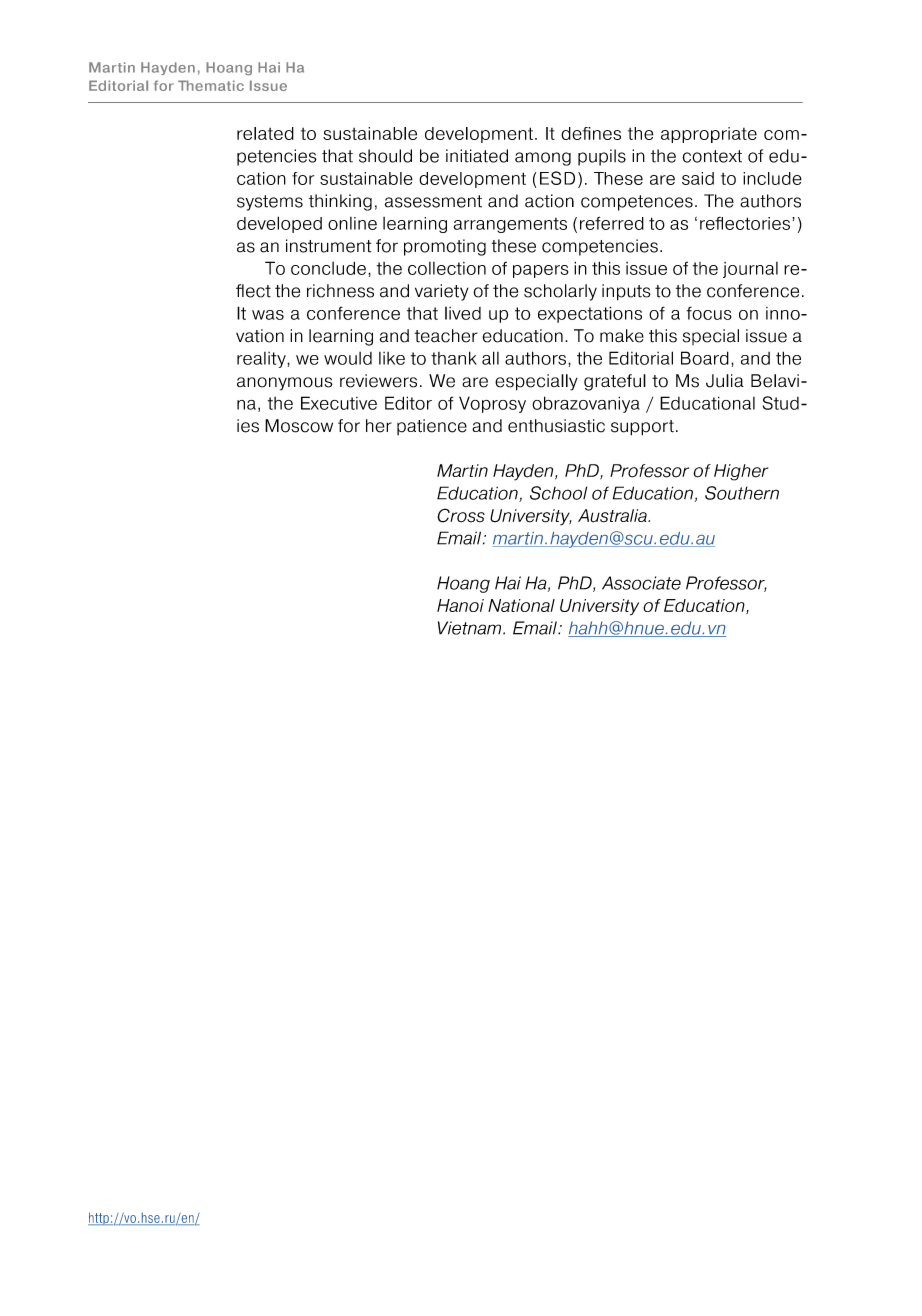 This screenshot has height=1316, width=922. What do you see at coordinates (477, 156) in the screenshot?
I see `initiated` at bounding box center [477, 156].
